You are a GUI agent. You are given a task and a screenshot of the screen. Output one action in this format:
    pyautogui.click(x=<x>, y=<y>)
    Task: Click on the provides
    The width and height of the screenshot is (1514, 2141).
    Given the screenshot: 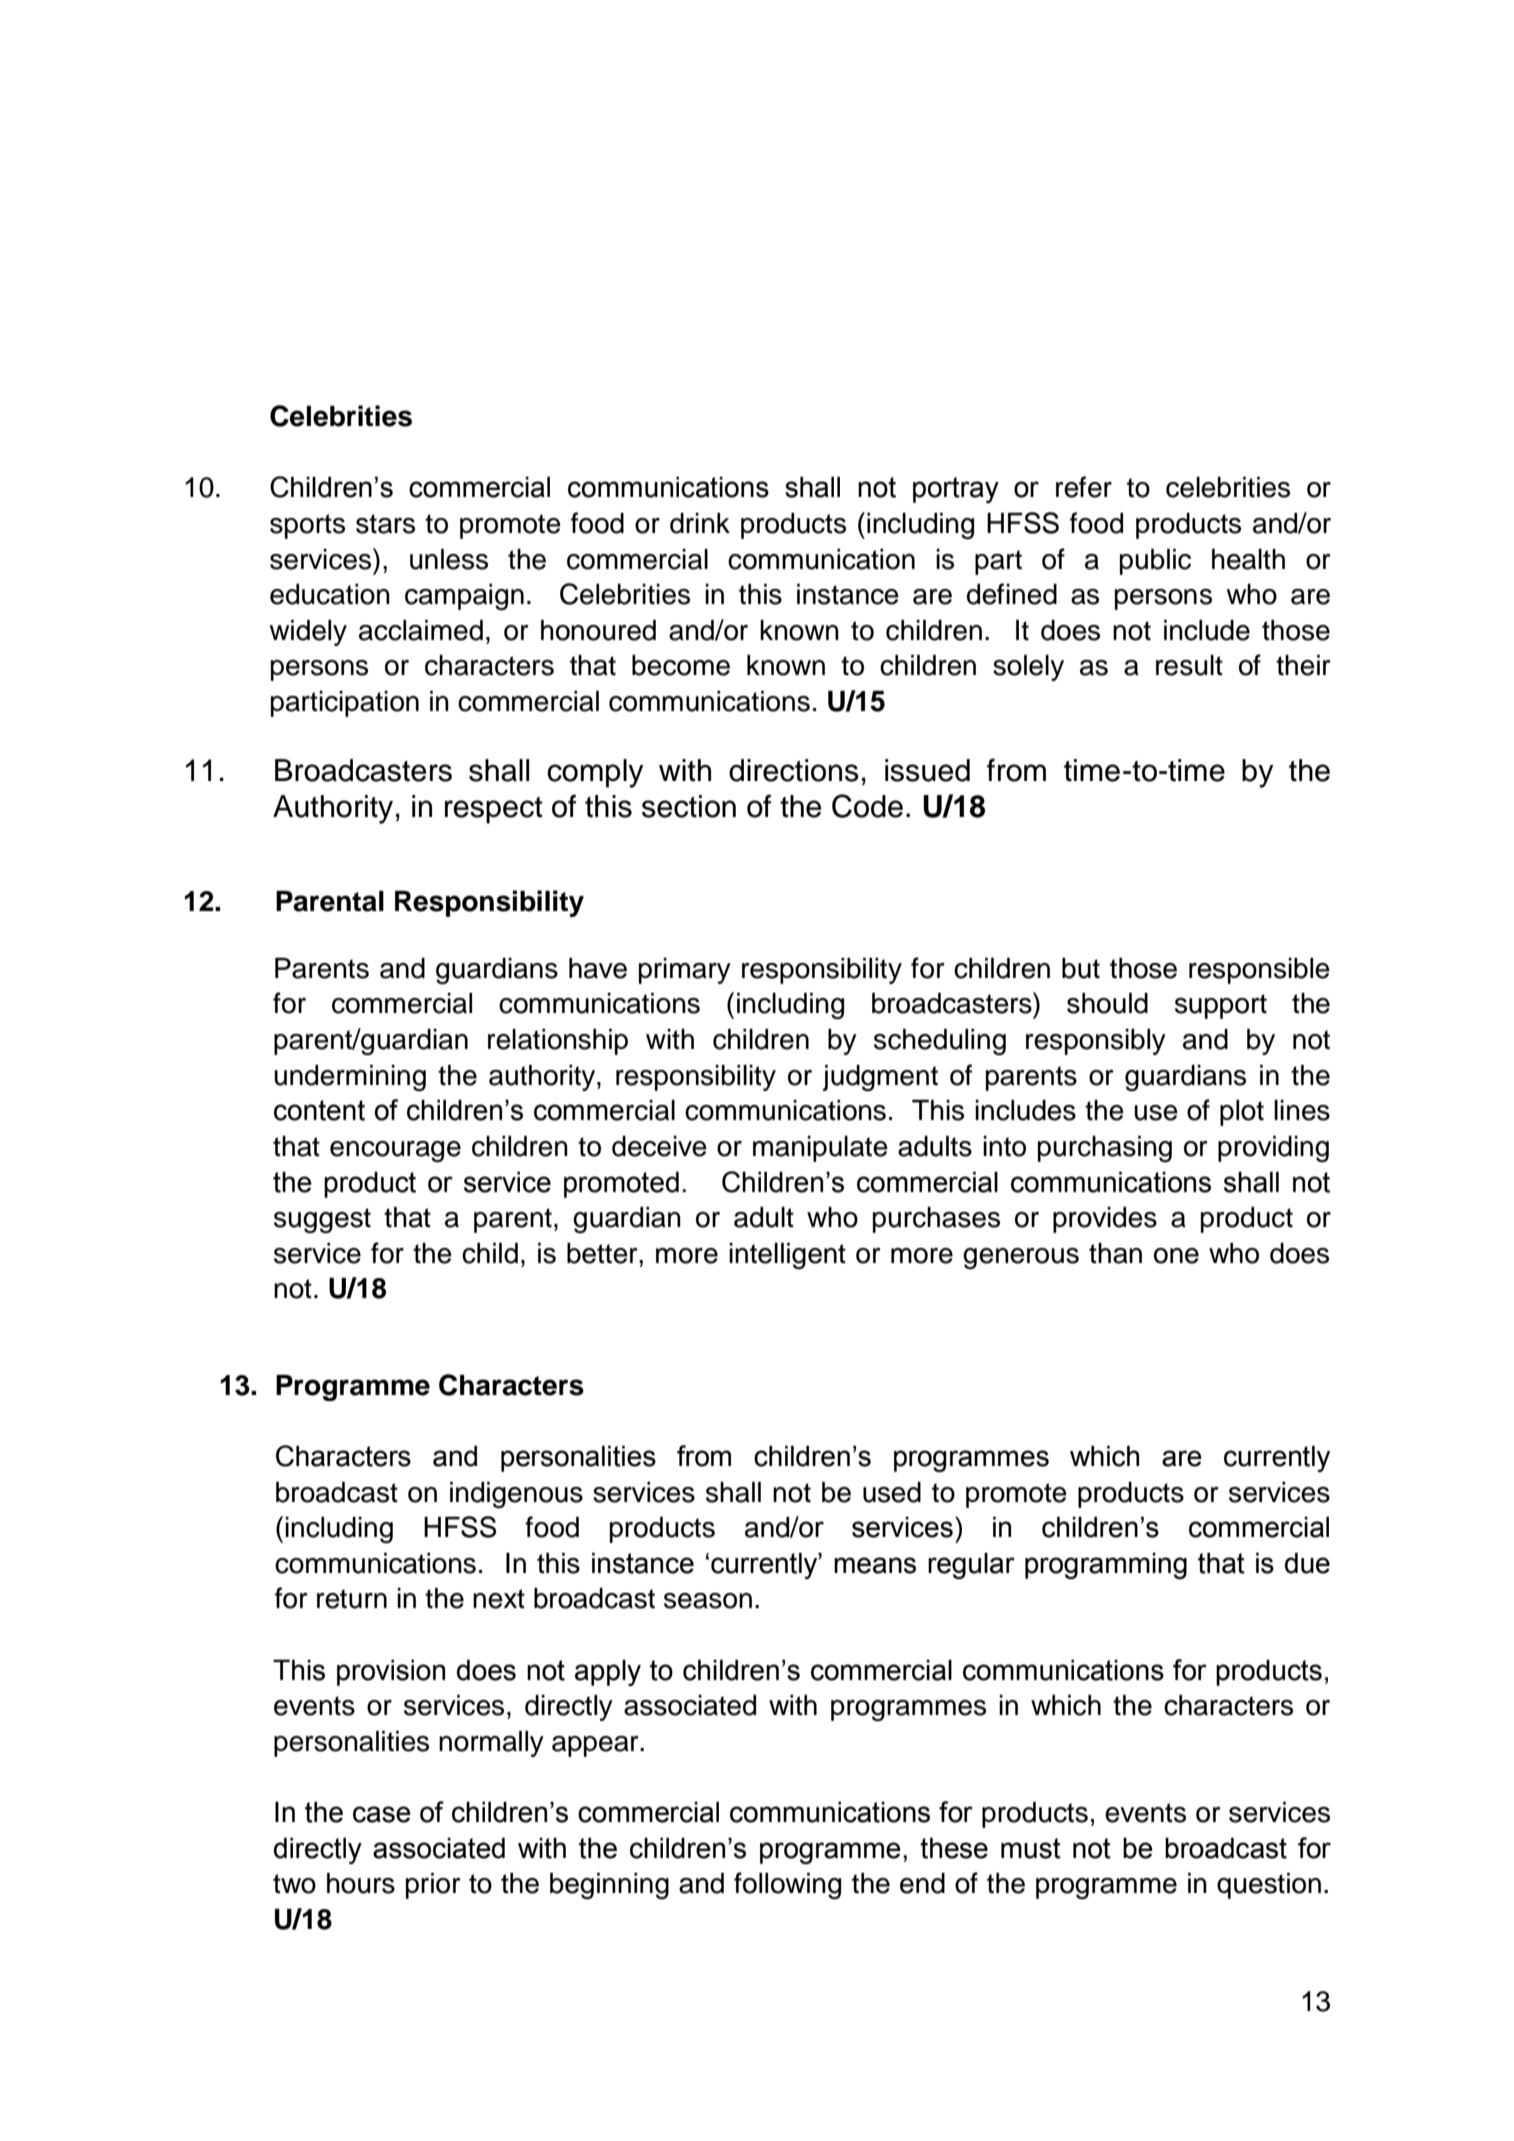 What is the action you would take?
    pyautogui.click(x=1105, y=1220)
